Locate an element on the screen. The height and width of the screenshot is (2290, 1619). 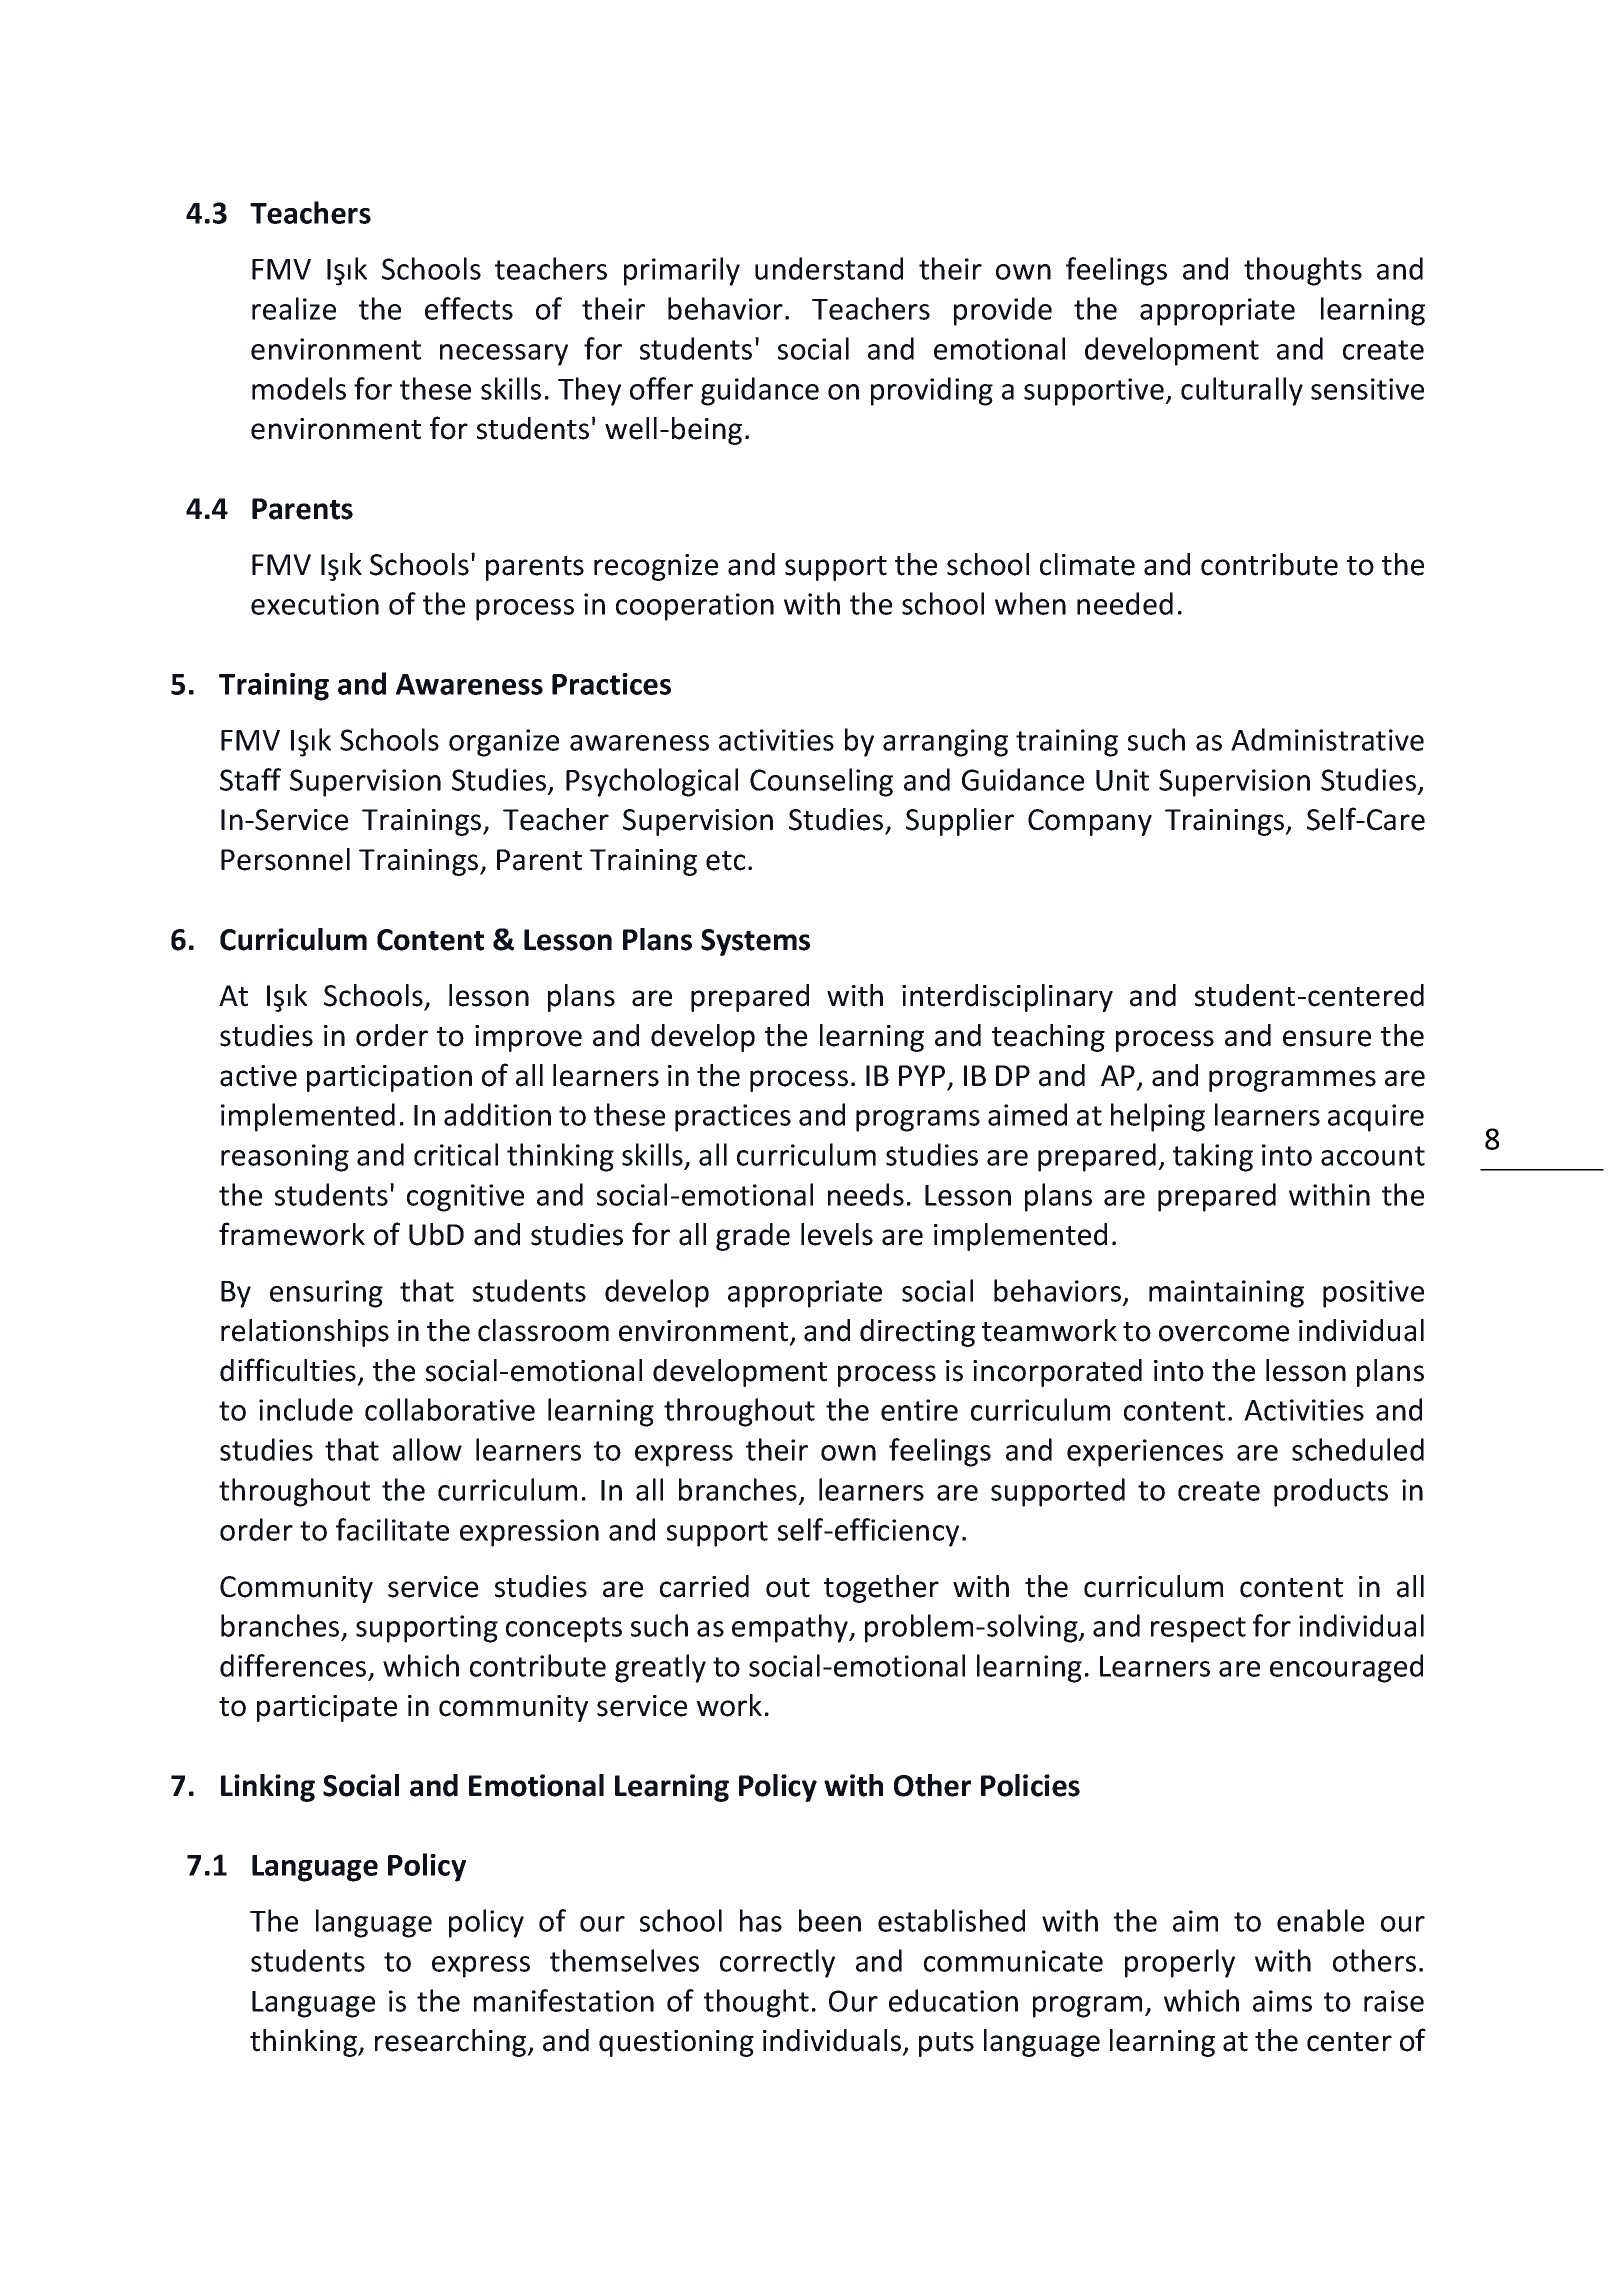
scheduled is located at coordinates (1358, 1449).
